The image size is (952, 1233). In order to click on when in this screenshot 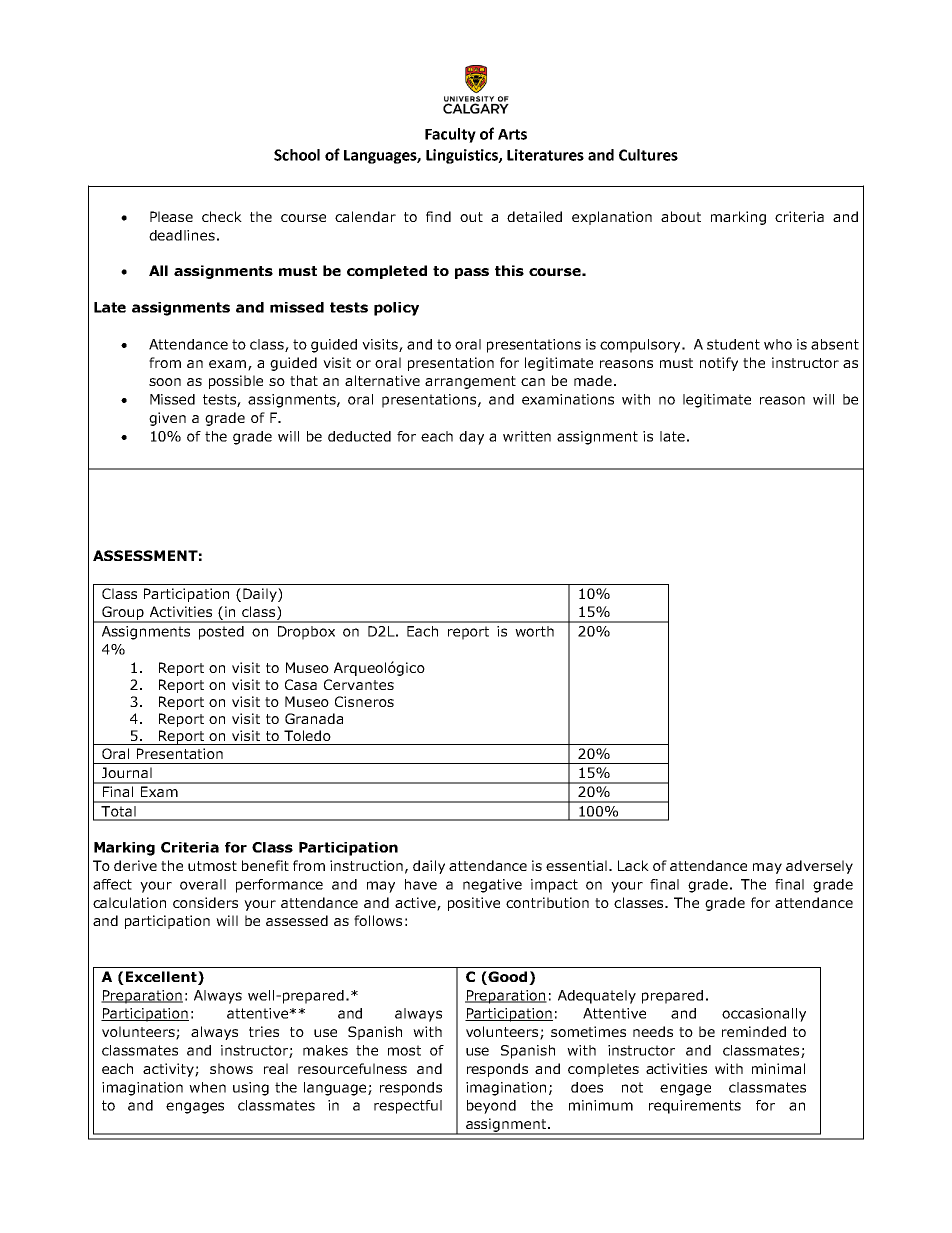, I will do `click(207, 1087)`.
